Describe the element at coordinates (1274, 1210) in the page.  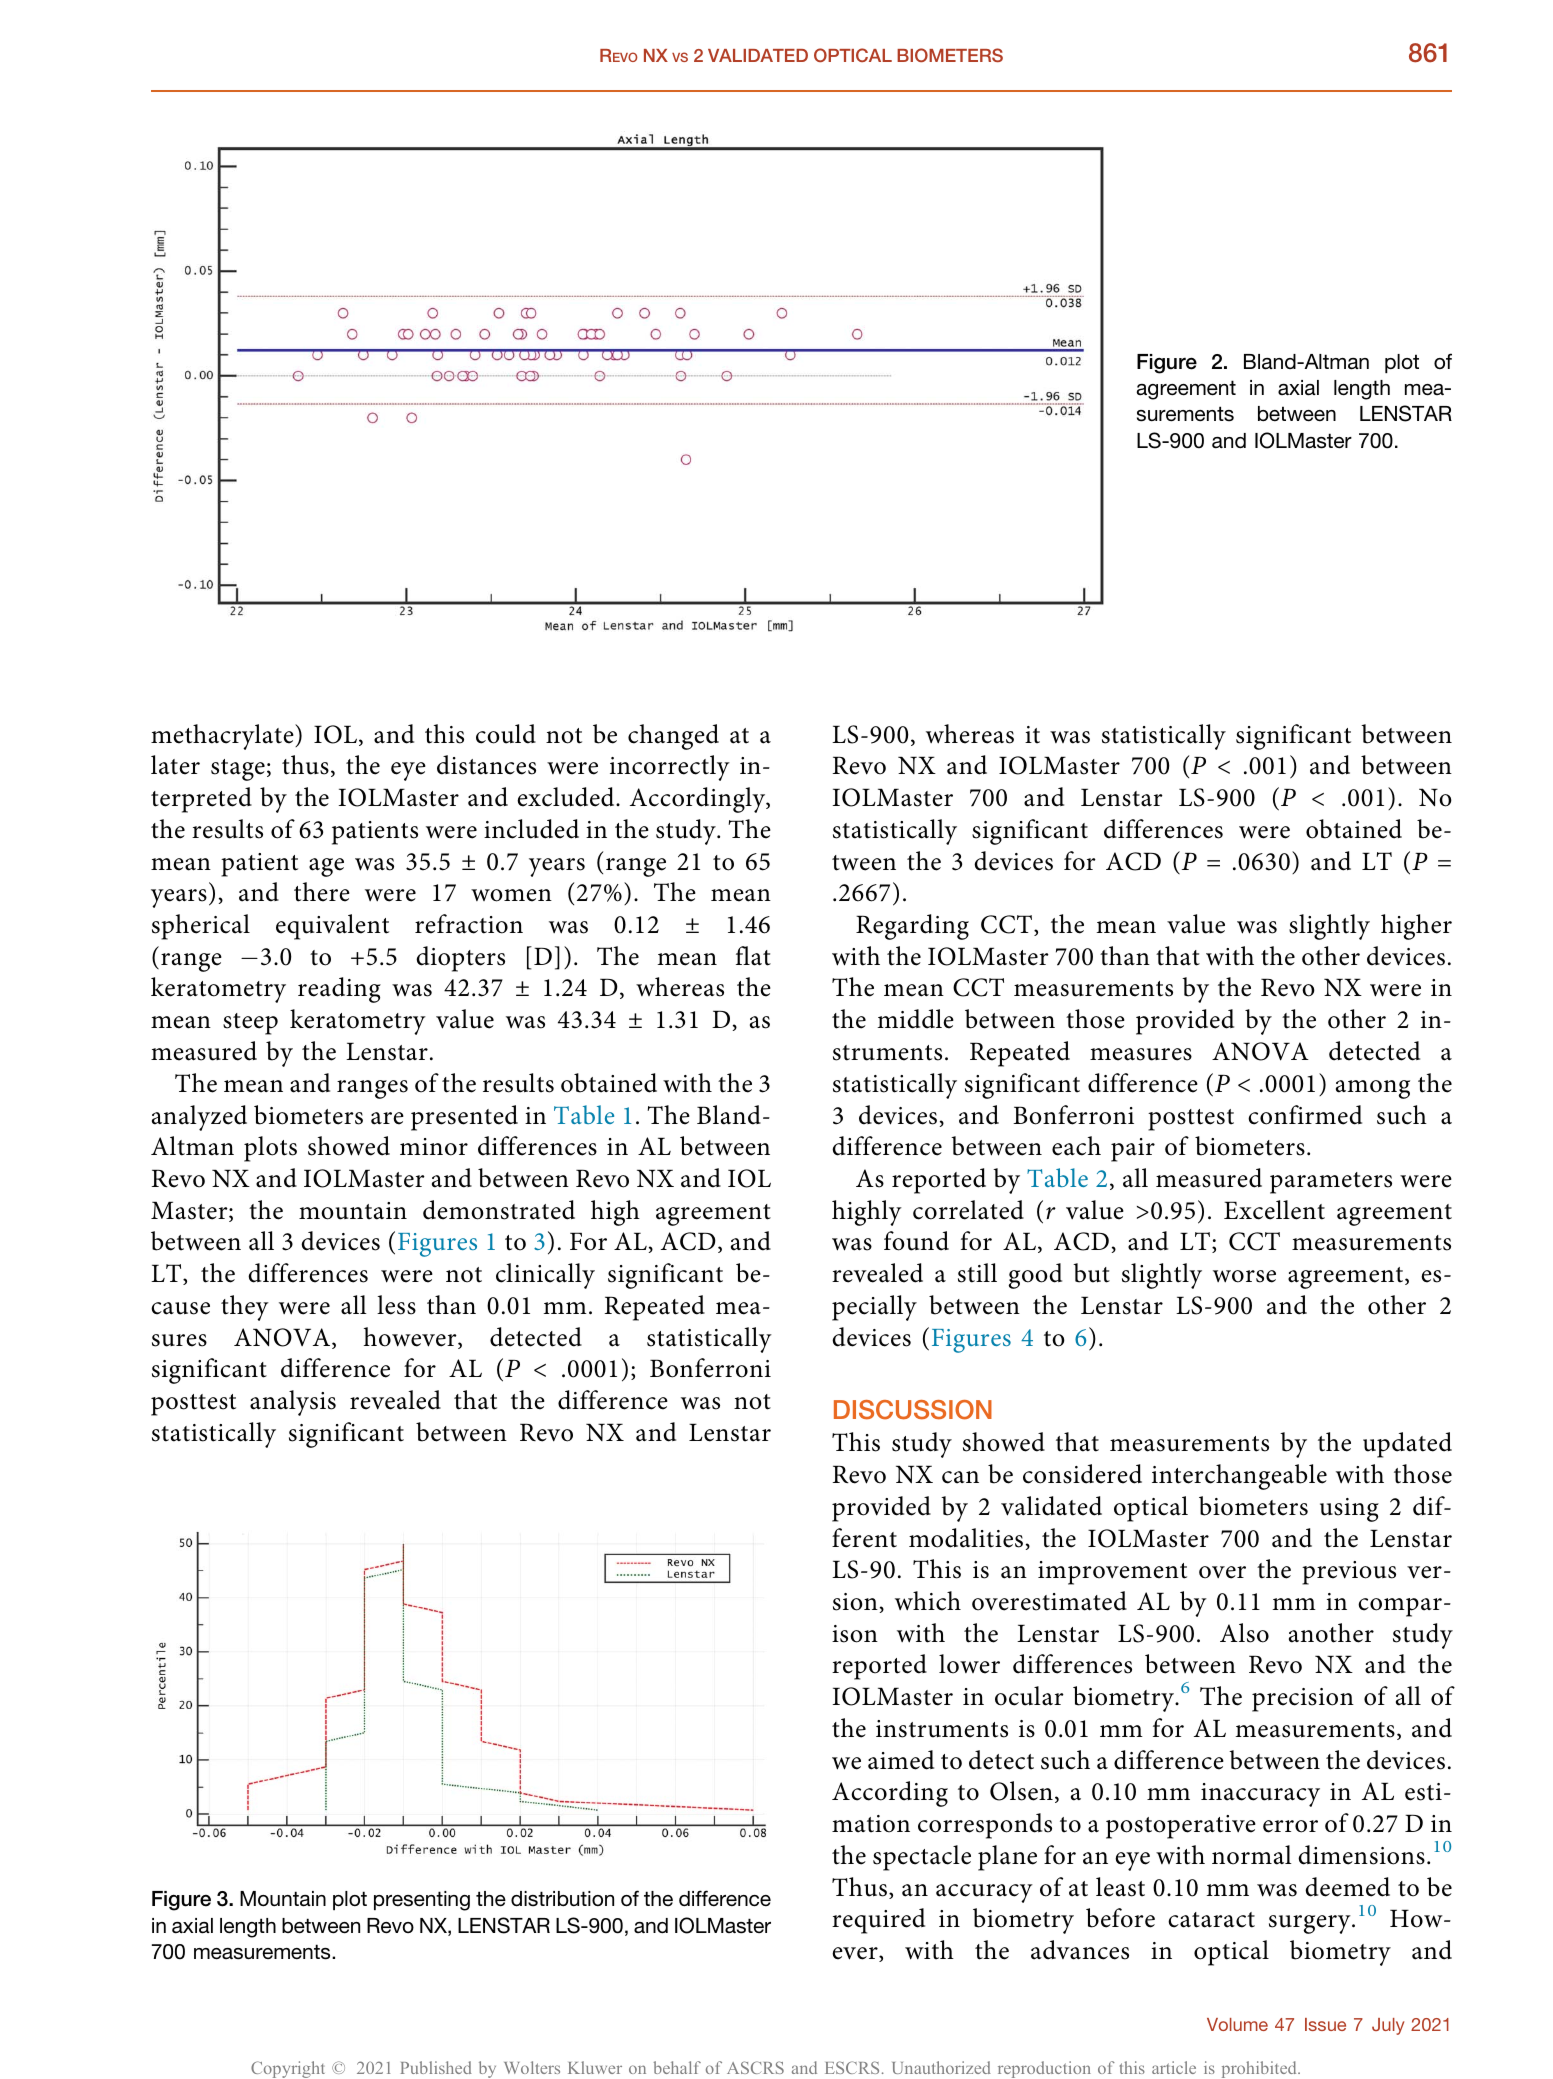
I see `Excellent` at that location.
